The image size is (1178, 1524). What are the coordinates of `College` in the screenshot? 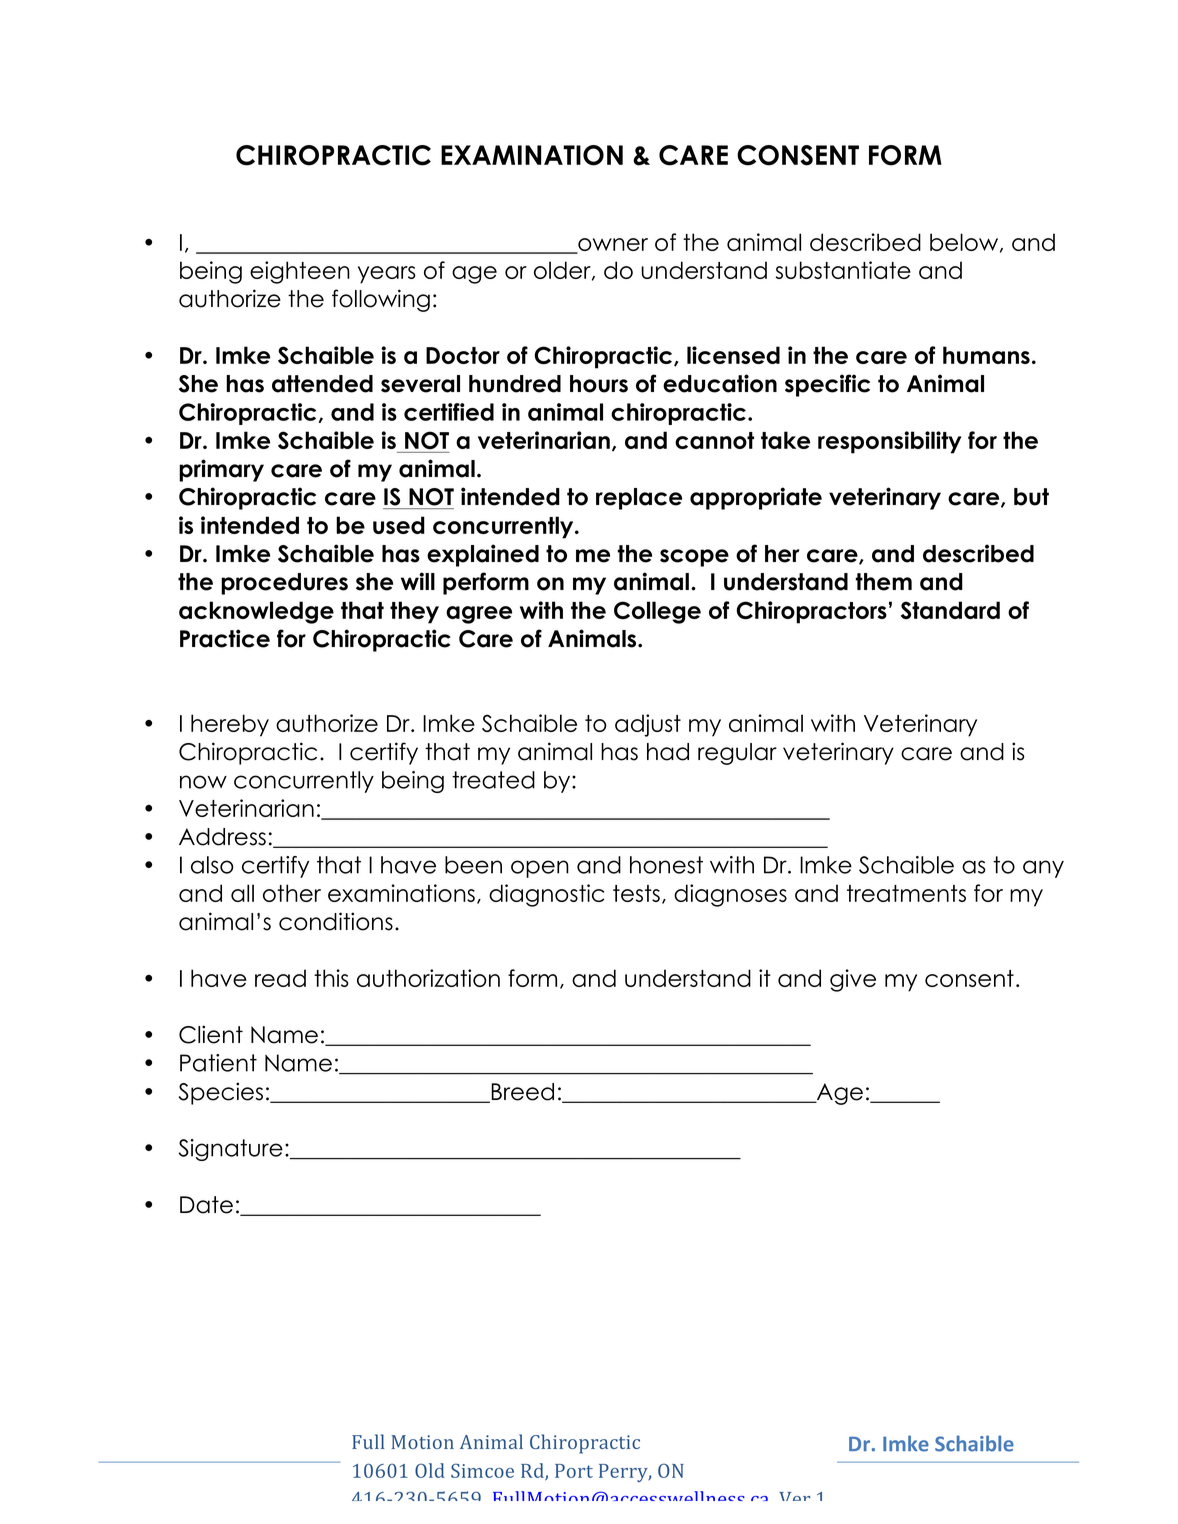 It's located at (657, 612).
